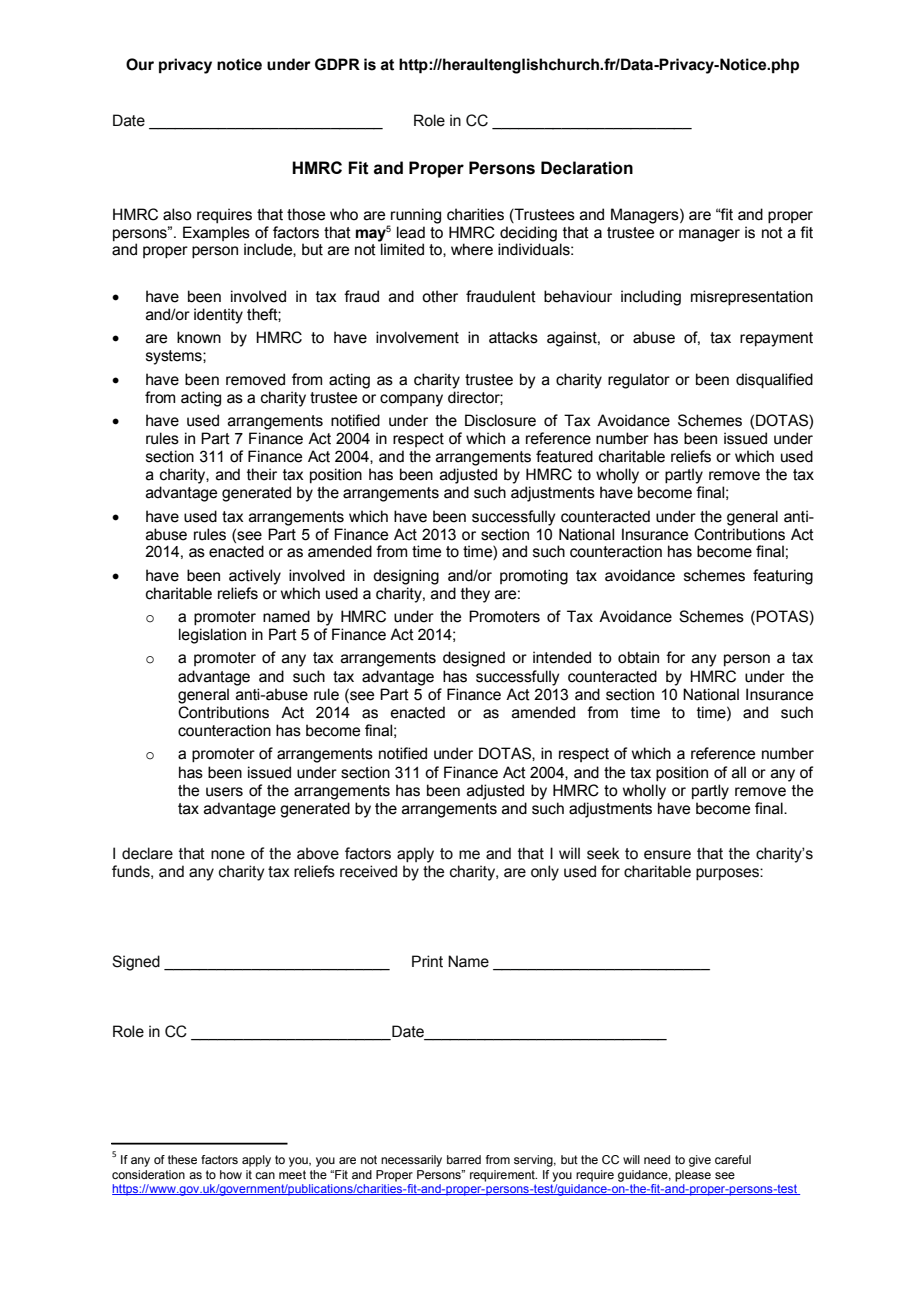 The width and height of the image is (924, 1308). I want to click on obtain, so click(638, 657).
